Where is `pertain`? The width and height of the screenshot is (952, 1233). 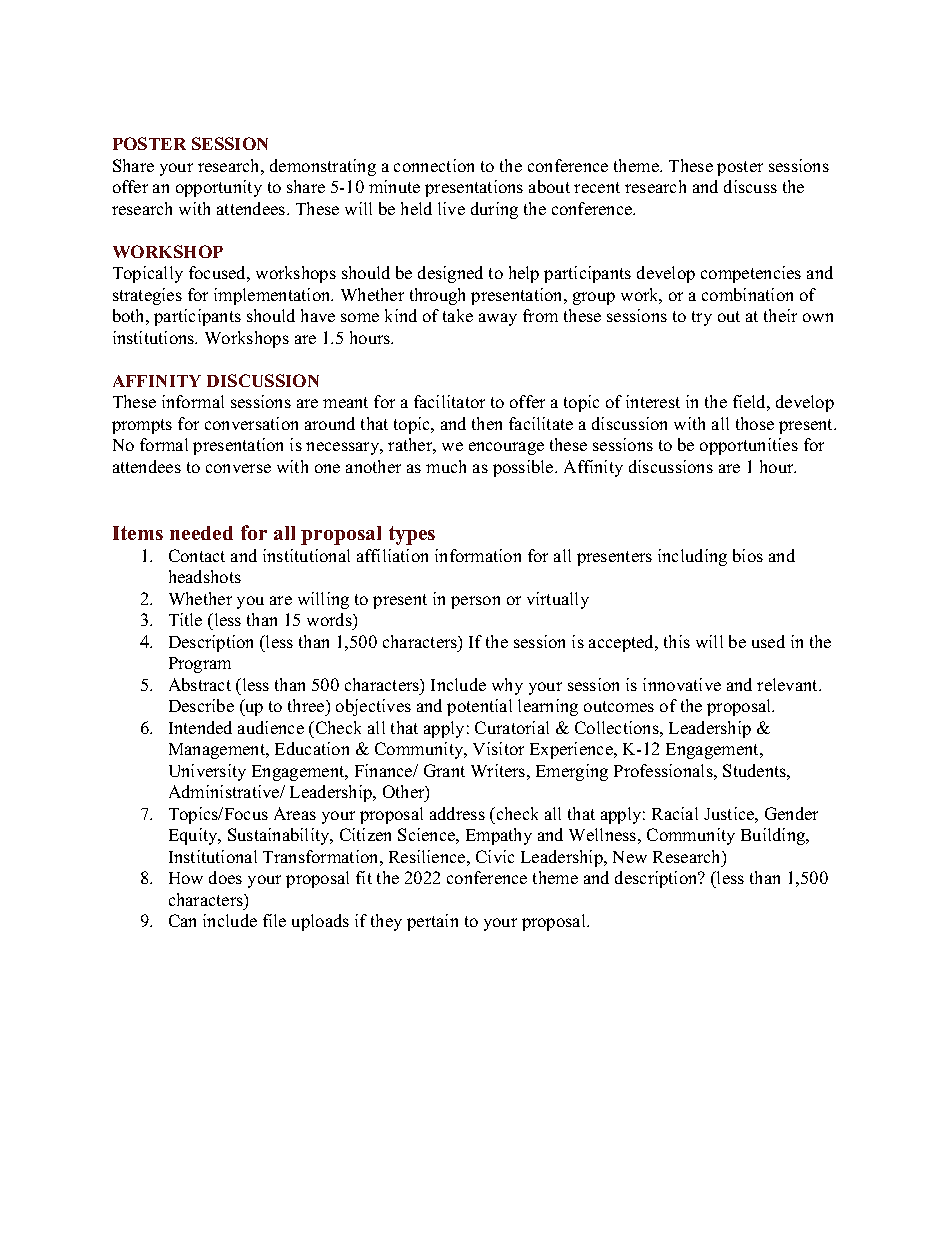 pertain is located at coordinates (432, 922).
